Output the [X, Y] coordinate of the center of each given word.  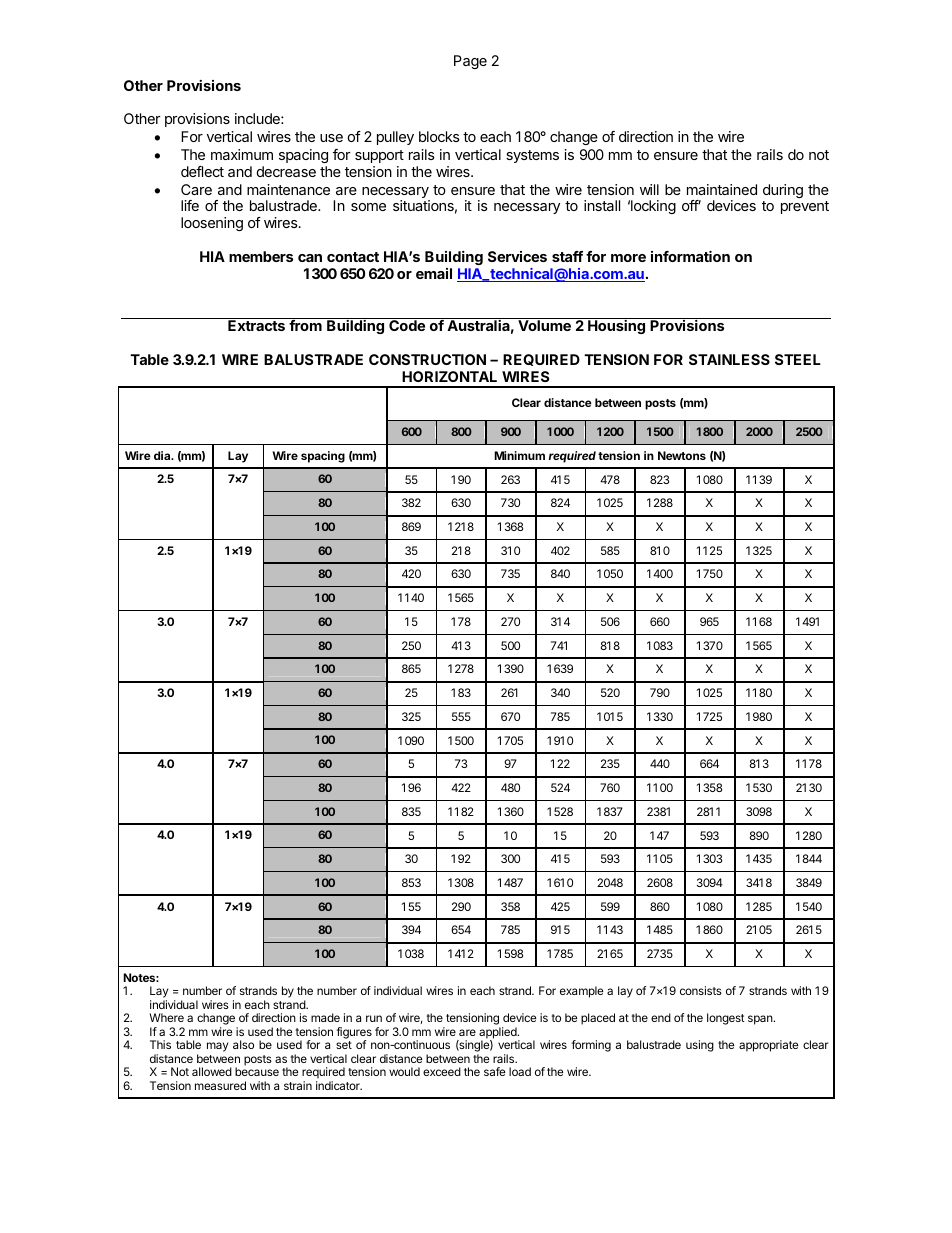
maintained [722, 189]
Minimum [519, 455]
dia [163, 455]
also [243, 1044]
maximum [242, 154]
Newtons [682, 455]
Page [470, 62]
